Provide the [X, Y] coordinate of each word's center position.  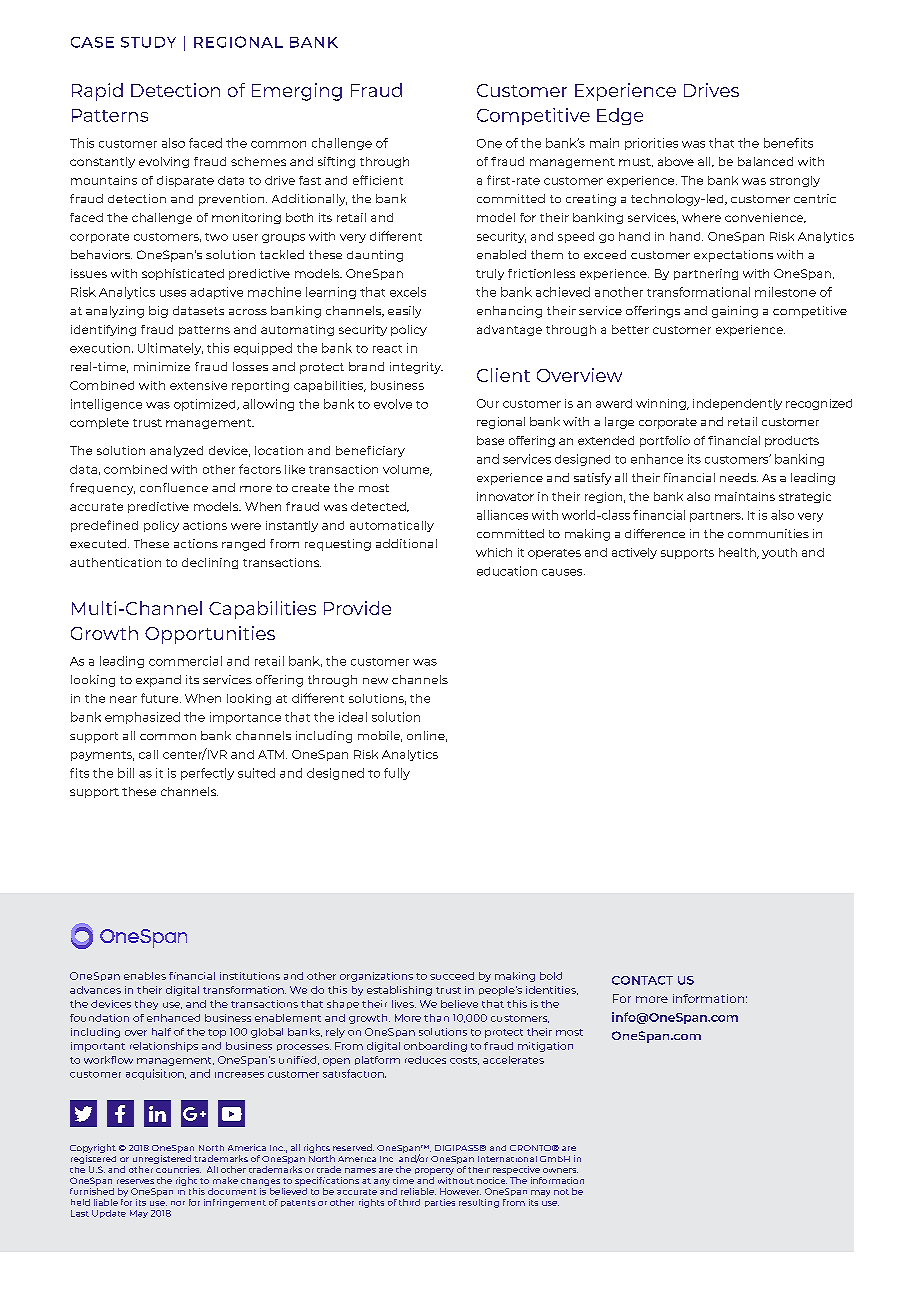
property [434, 1171]
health [738, 553]
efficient [378, 180]
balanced [765, 161]
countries [178, 1169]
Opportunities [210, 635]
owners [560, 1170]
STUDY [148, 42]
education [507, 571]
